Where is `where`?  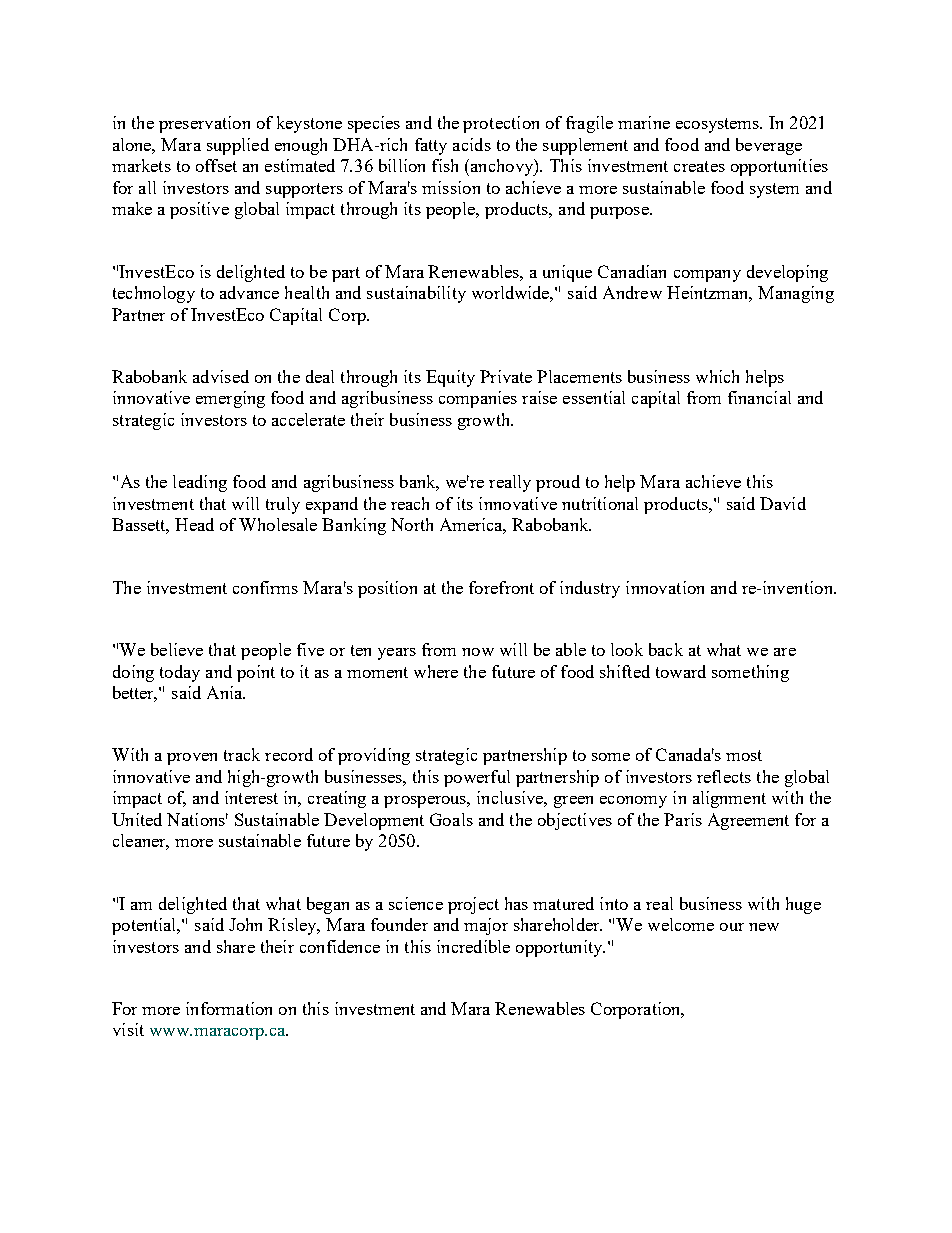
where is located at coordinates (436, 671).
